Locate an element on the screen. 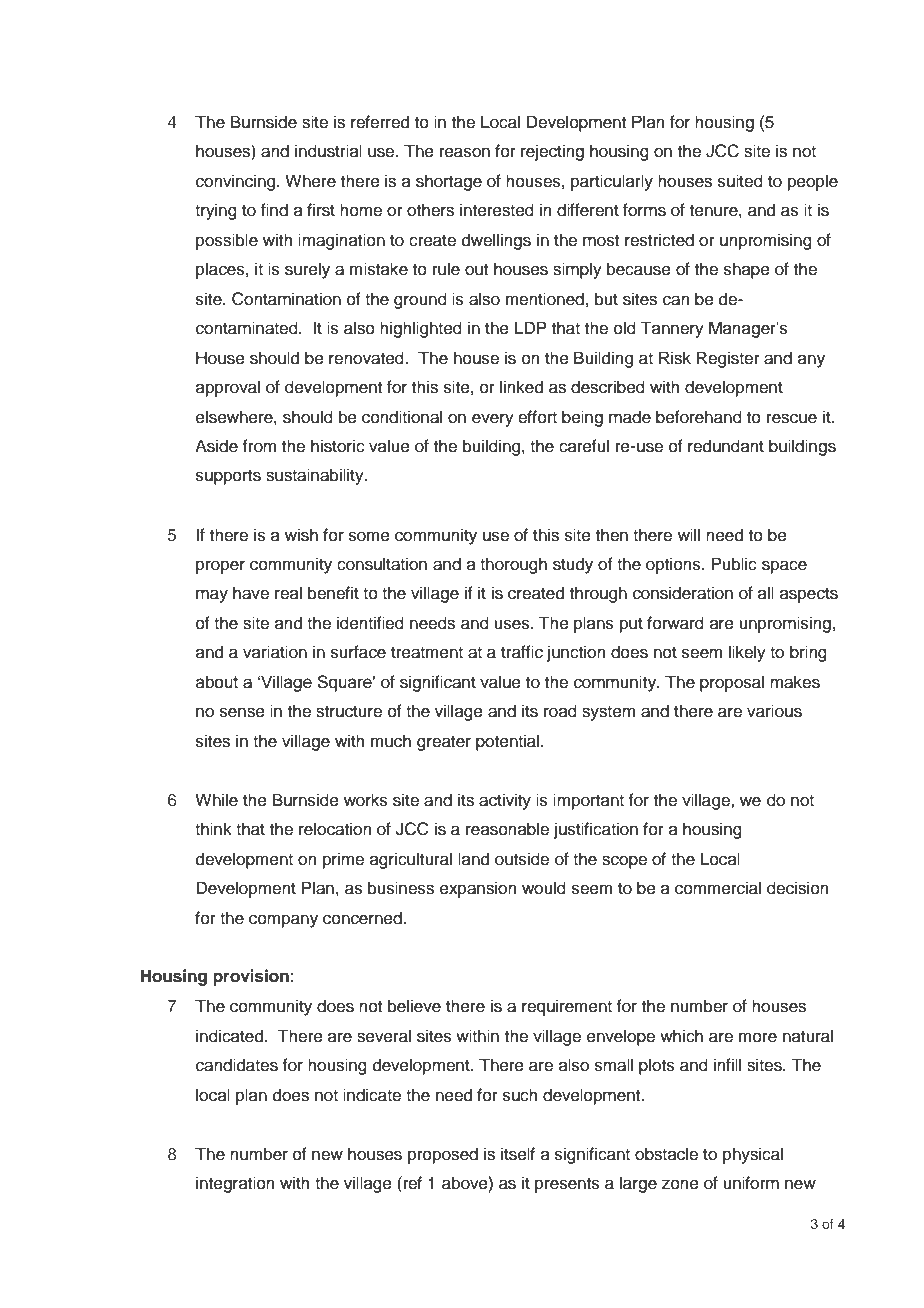  relocation is located at coordinates (335, 829).
